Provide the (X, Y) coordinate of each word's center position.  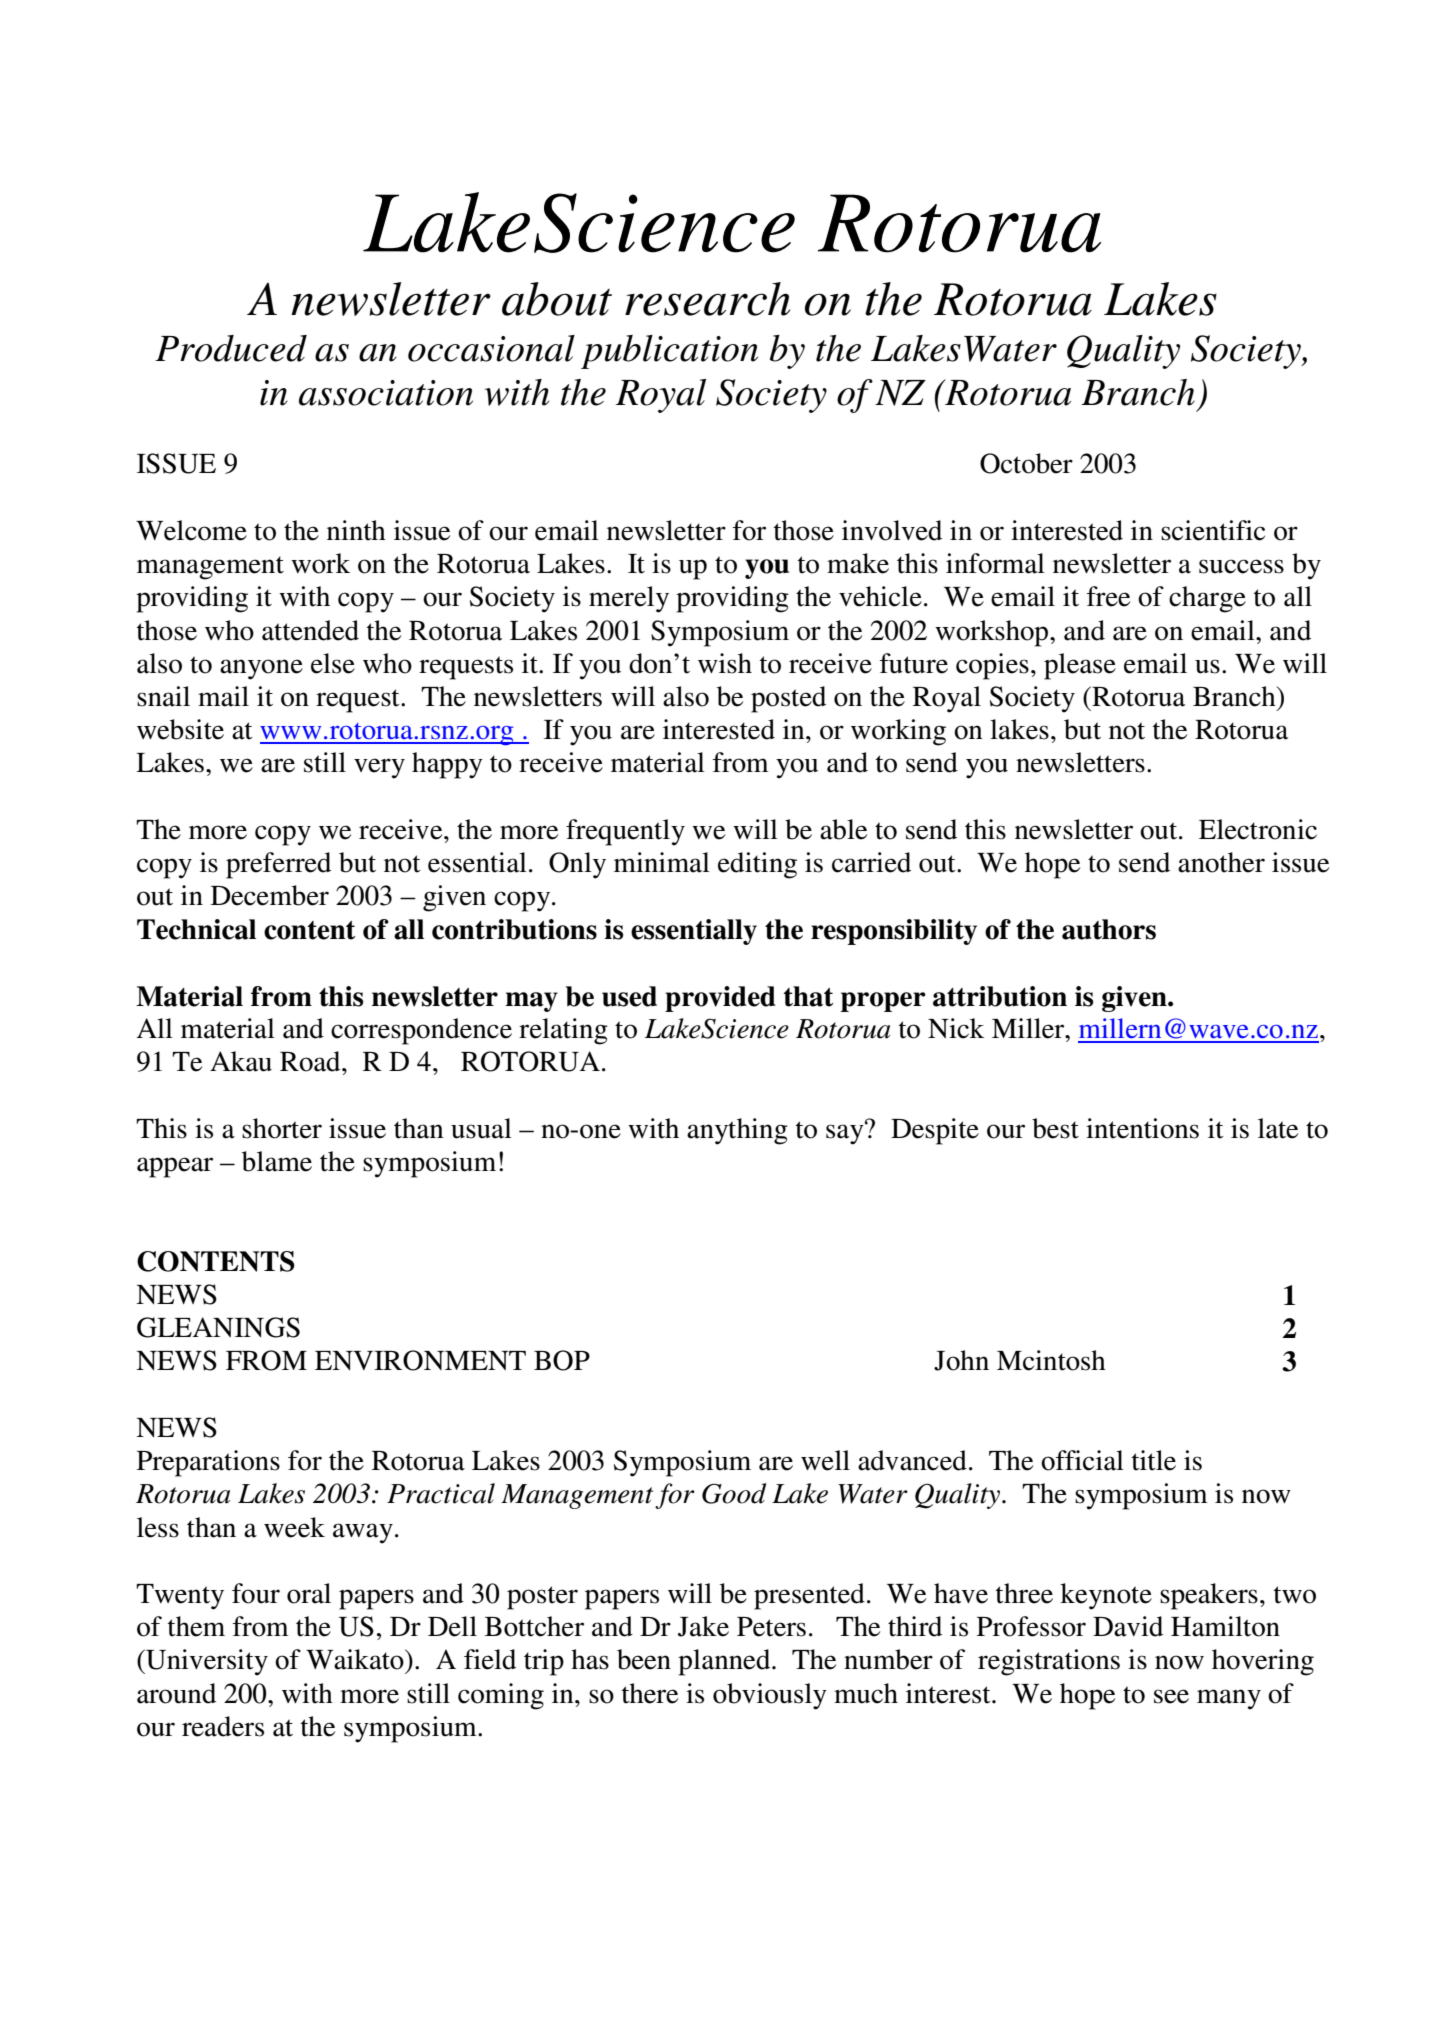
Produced (231, 348)
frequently (625, 832)
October (1026, 463)
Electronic (1258, 829)
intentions (1142, 1128)
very (379, 768)
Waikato (356, 1659)
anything (737, 1131)
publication (669, 352)
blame (277, 1161)
